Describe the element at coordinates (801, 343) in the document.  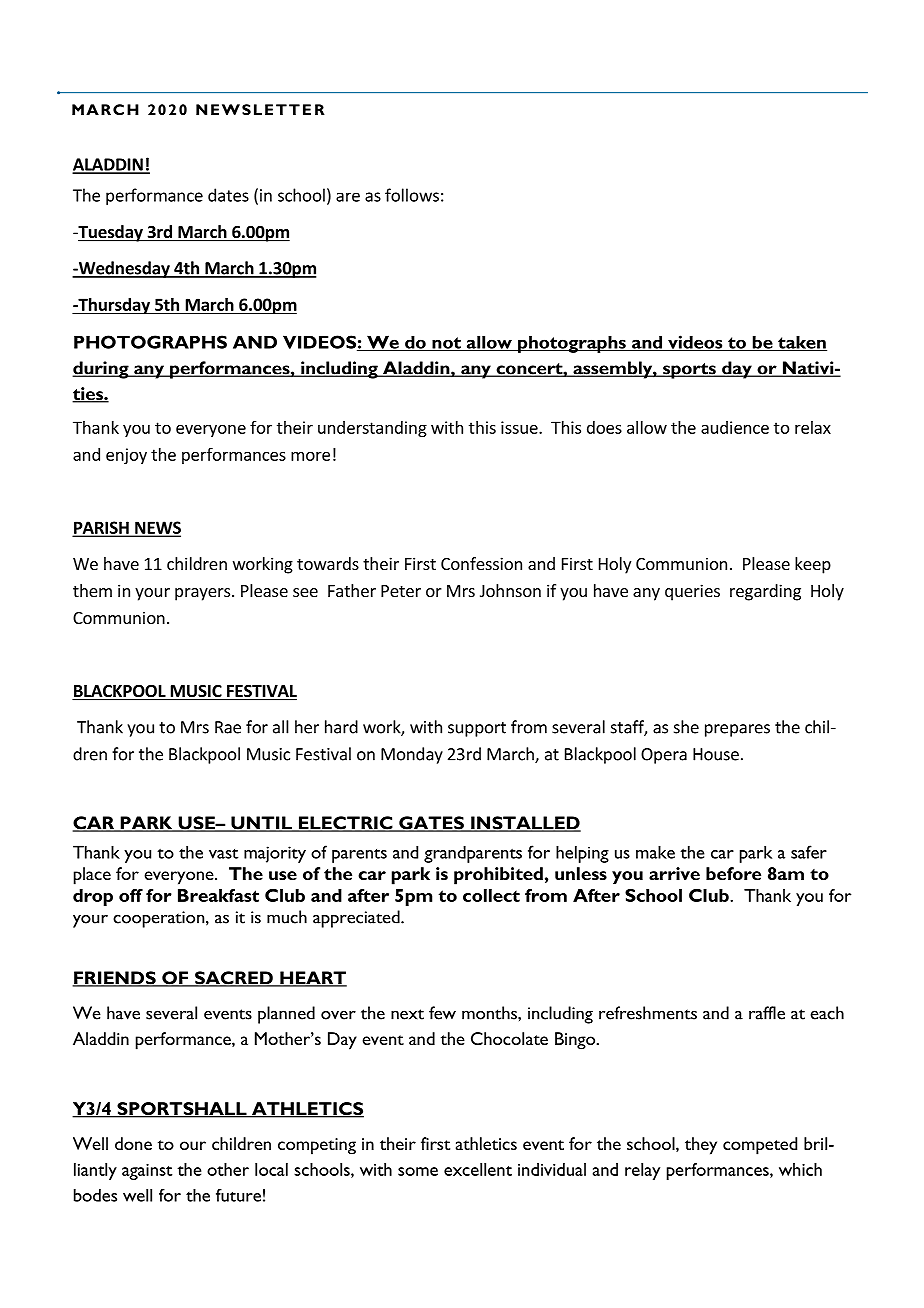
I see `taken` at that location.
